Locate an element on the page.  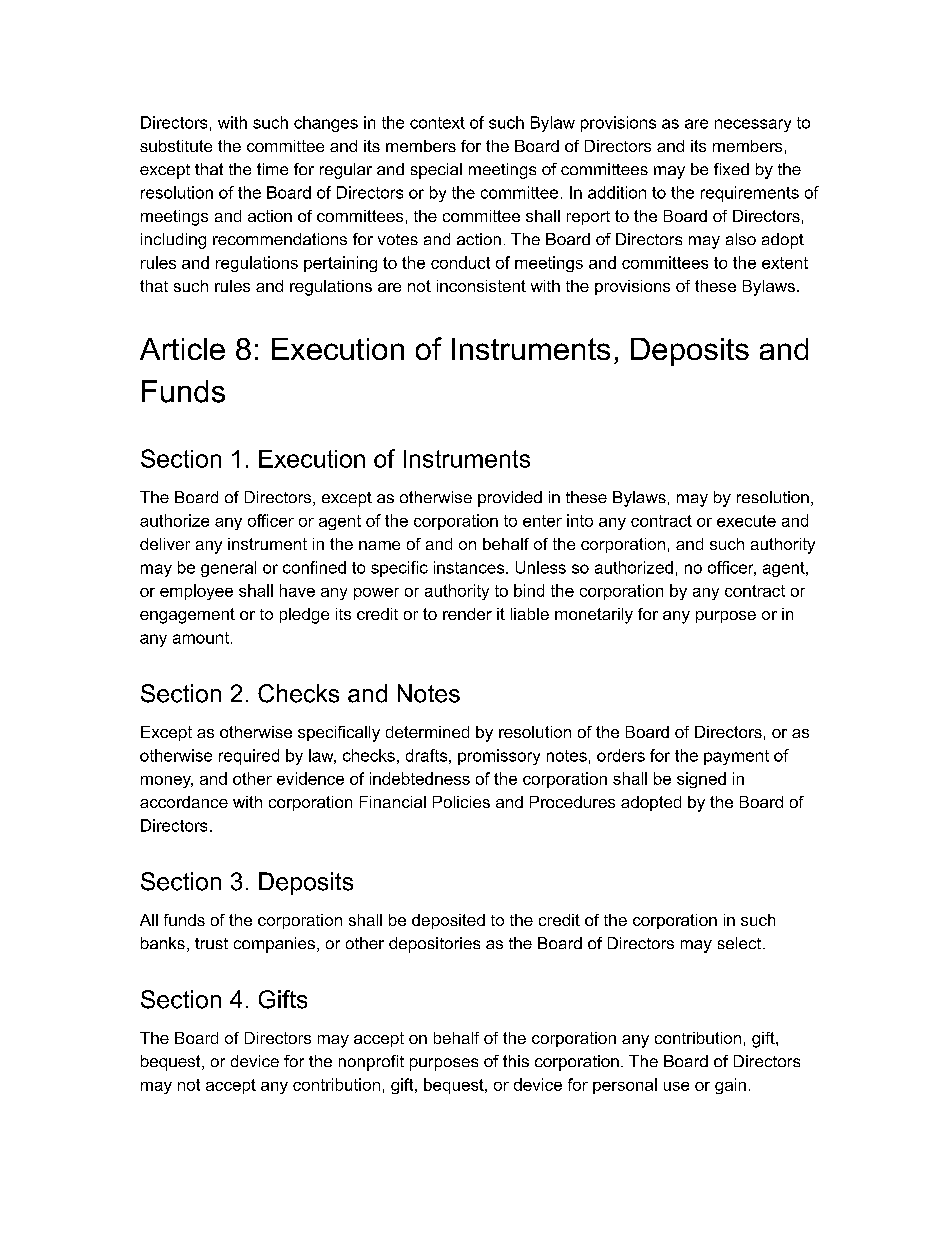
special is located at coordinates (436, 171).
